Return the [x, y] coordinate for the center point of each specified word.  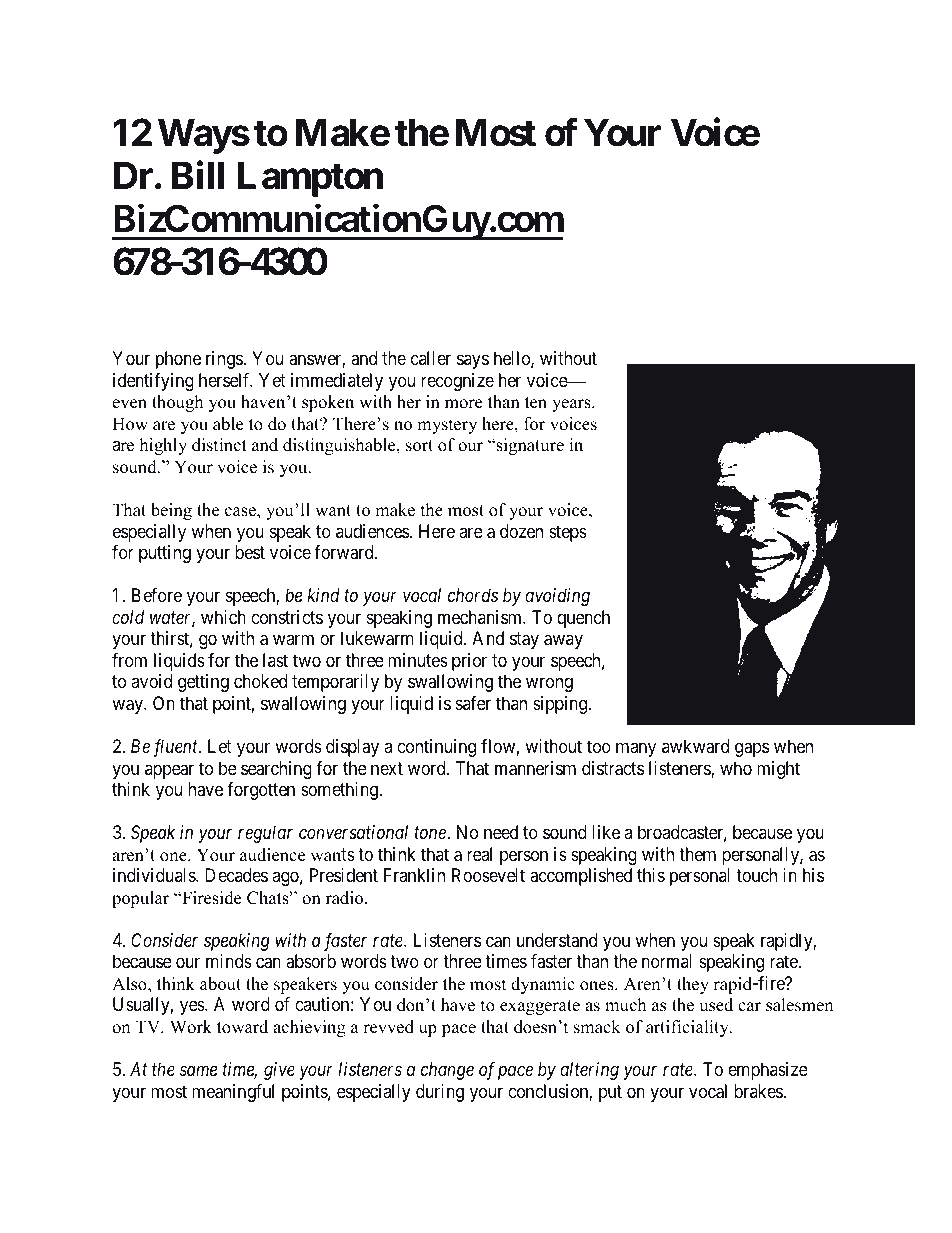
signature [529, 446]
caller [431, 358]
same [198, 1071]
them [697, 854]
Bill [198, 175]
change [447, 1071]
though [177, 403]
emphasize [768, 1071]
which [223, 617]
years [572, 405]
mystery [447, 426]
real [479, 854]
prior [469, 662]
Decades [236, 875]
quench [583, 619]
